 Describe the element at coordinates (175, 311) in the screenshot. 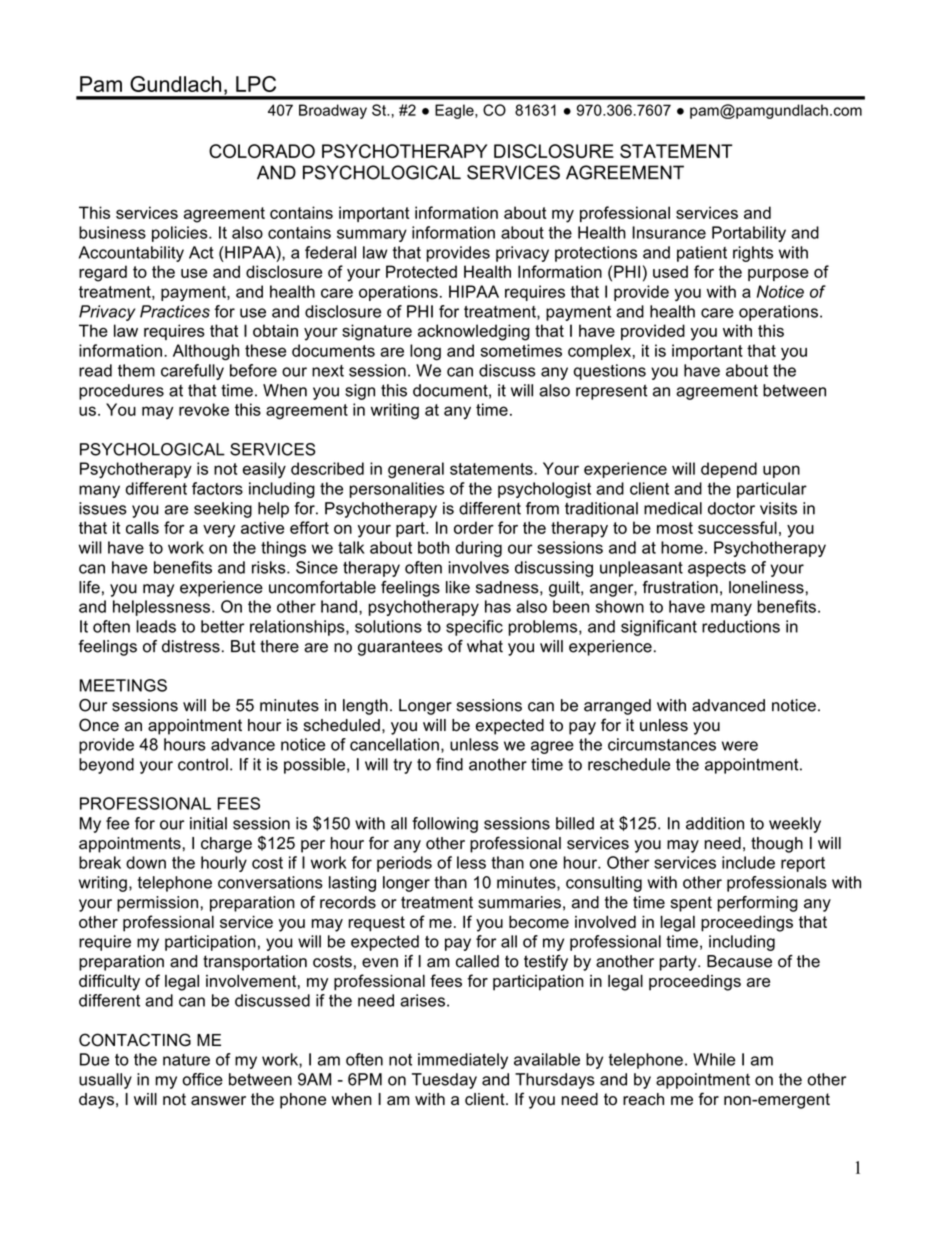

I see `Practices` at that location.
